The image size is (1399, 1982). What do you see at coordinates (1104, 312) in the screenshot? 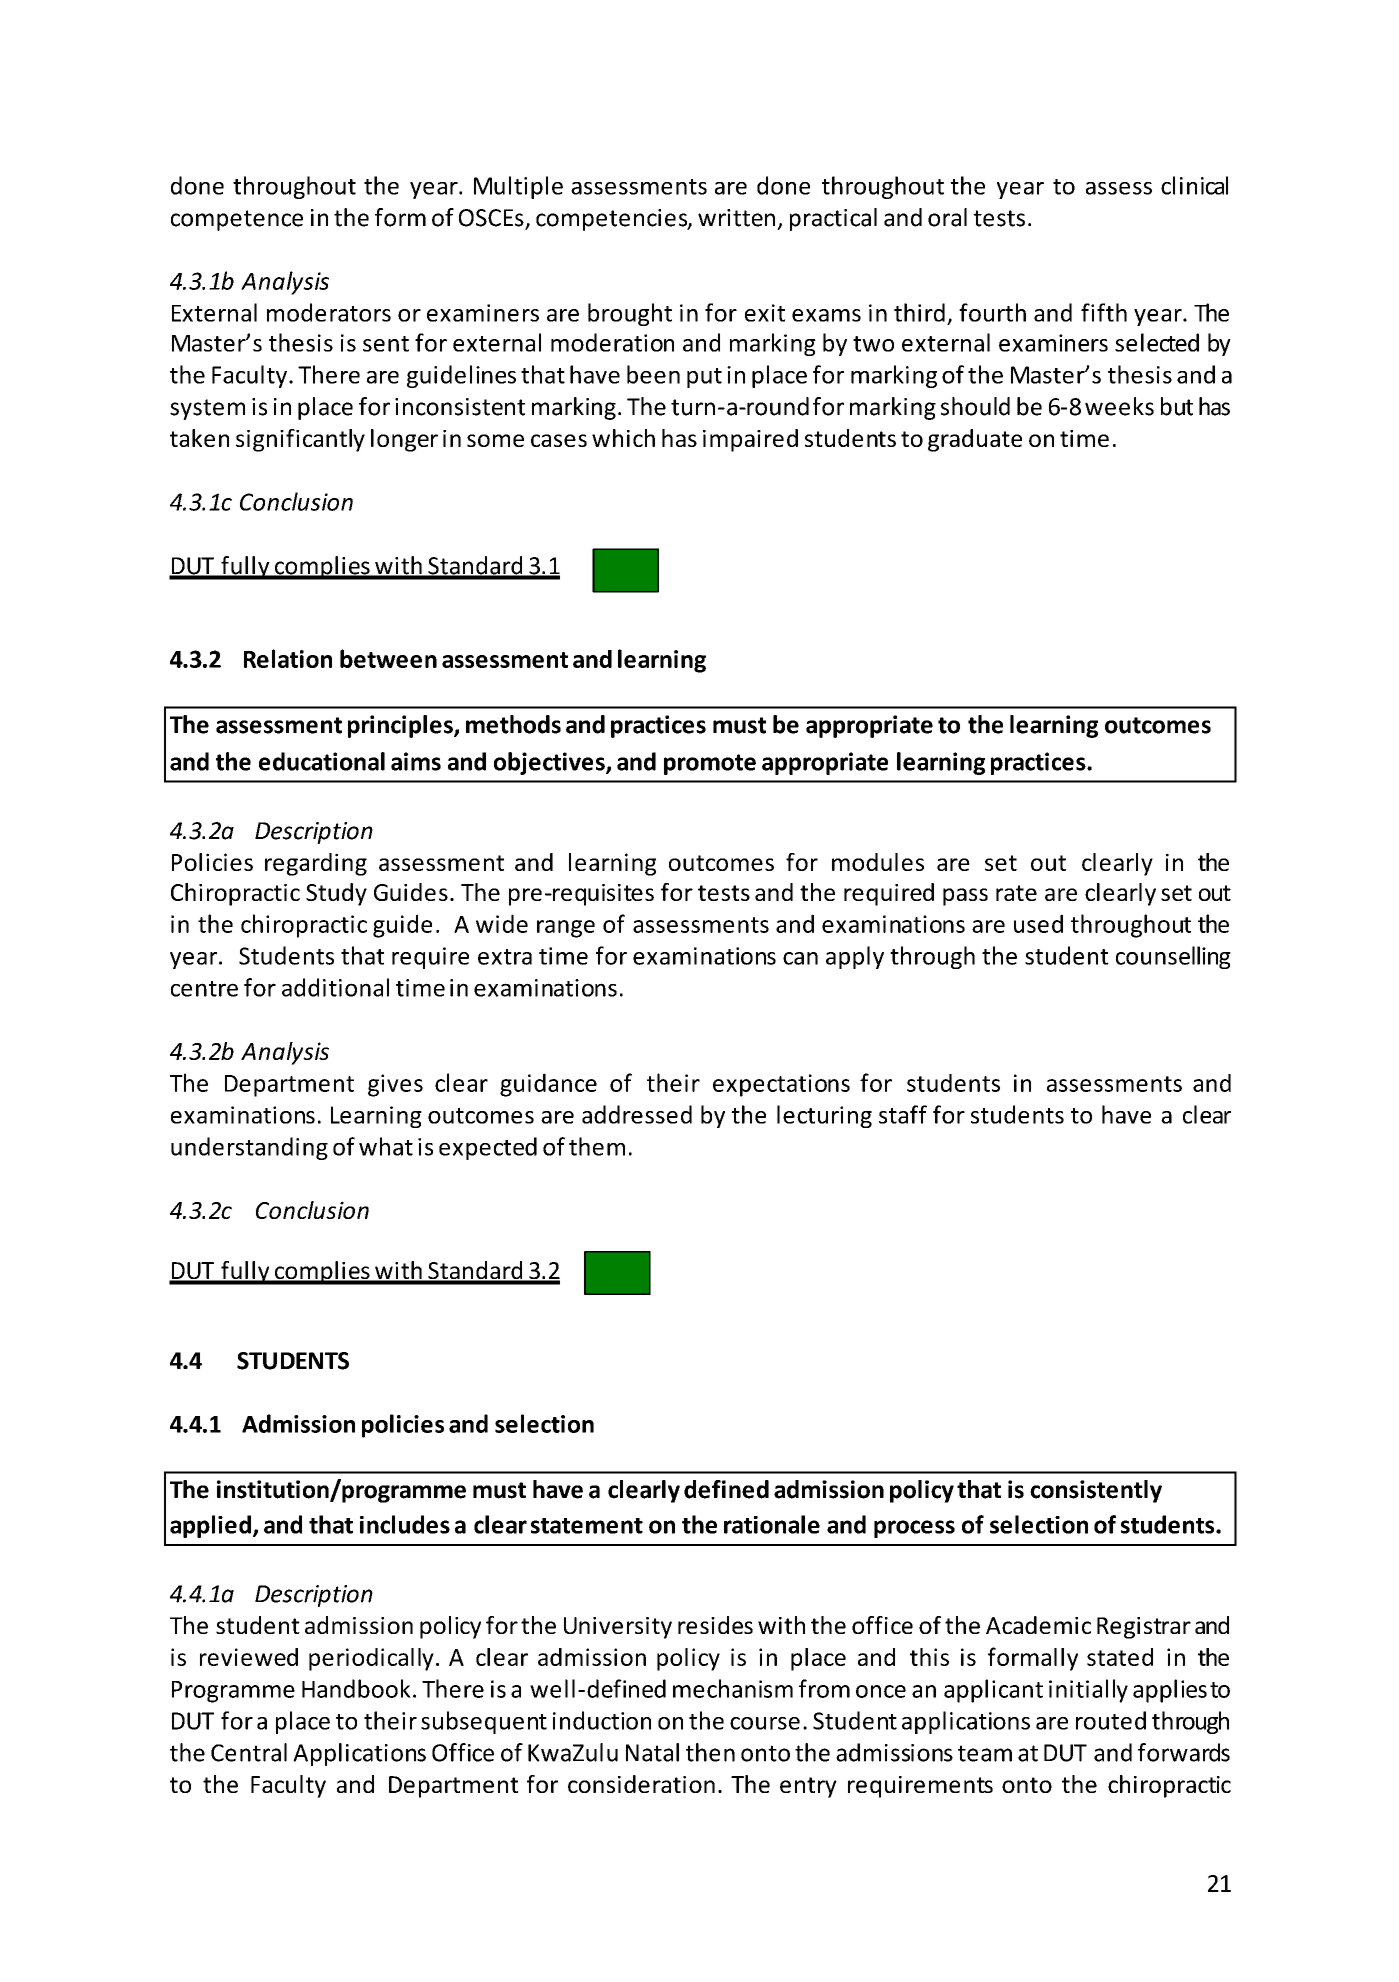
I see `fifth` at bounding box center [1104, 312].
